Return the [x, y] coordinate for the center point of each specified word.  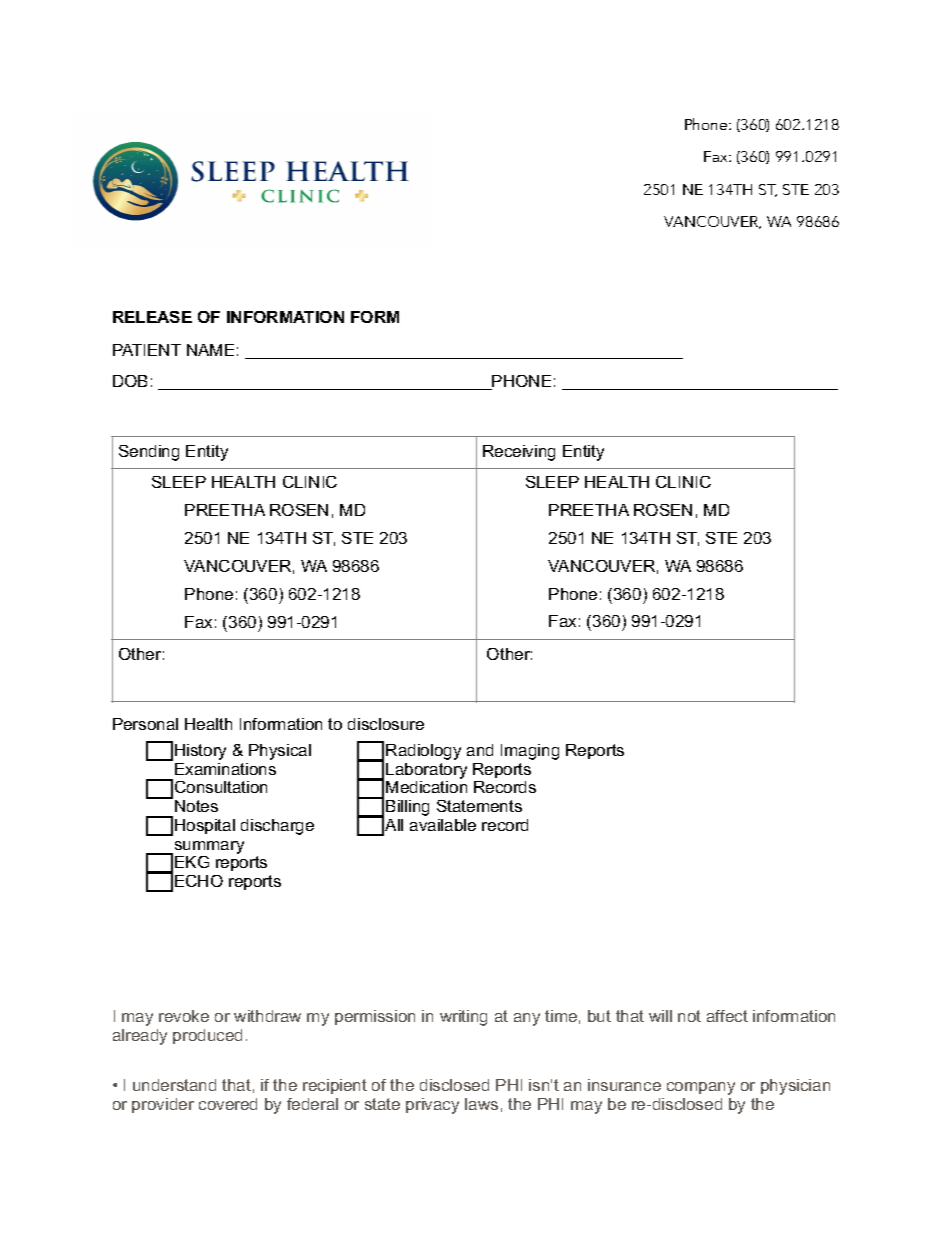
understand [174, 1085]
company [701, 1088]
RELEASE [152, 317]
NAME [210, 350]
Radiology [423, 752]
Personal [145, 724]
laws [481, 1104]
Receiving [519, 453]
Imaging [530, 752]
